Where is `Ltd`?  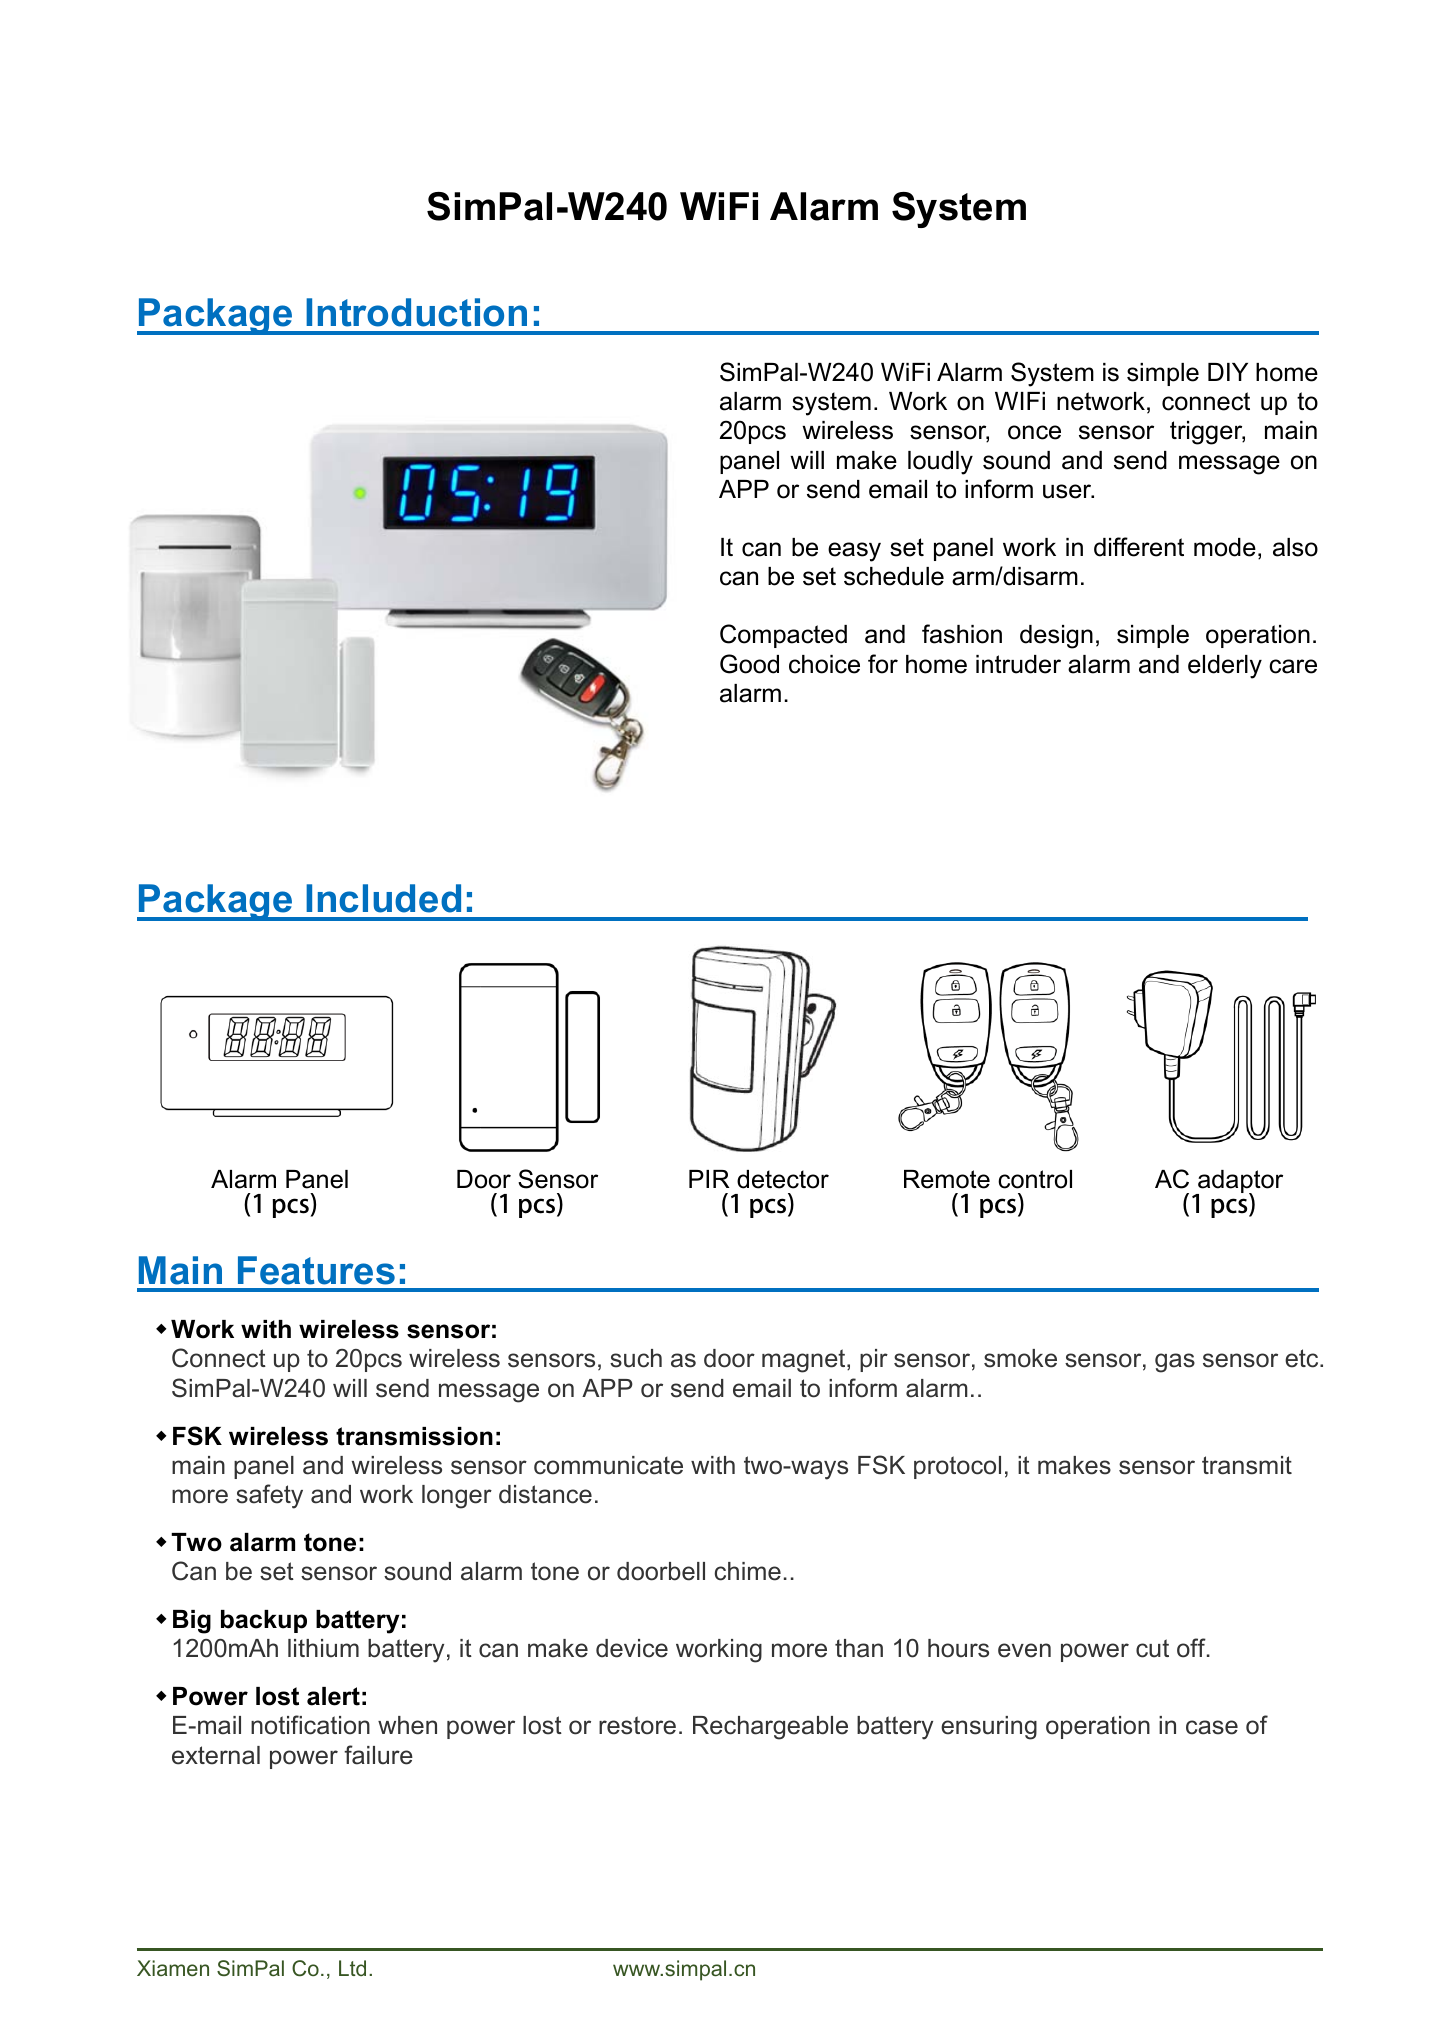
Ltd is located at coordinates (352, 1968).
